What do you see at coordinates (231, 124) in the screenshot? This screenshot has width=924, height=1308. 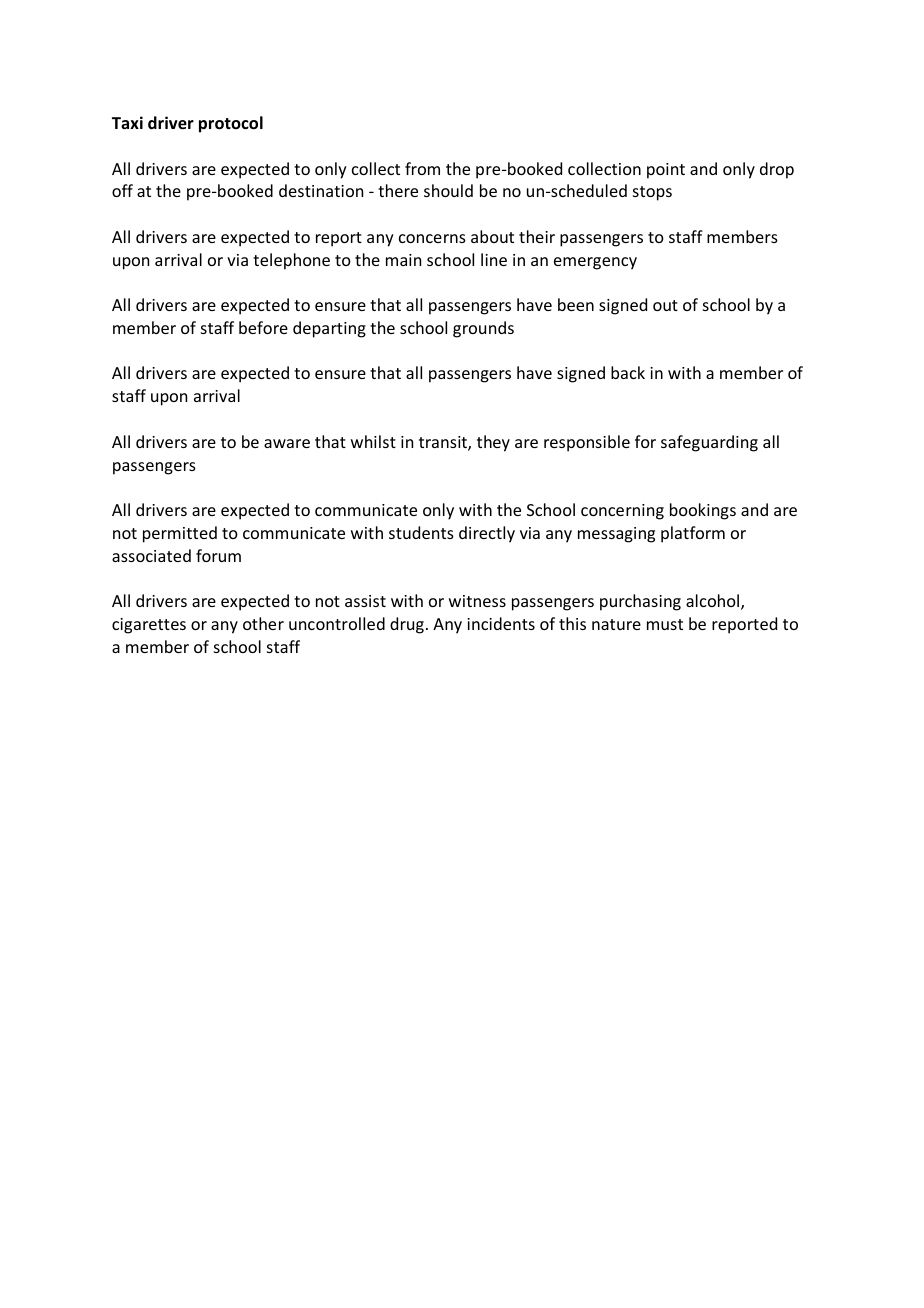 I see `protocol` at bounding box center [231, 124].
